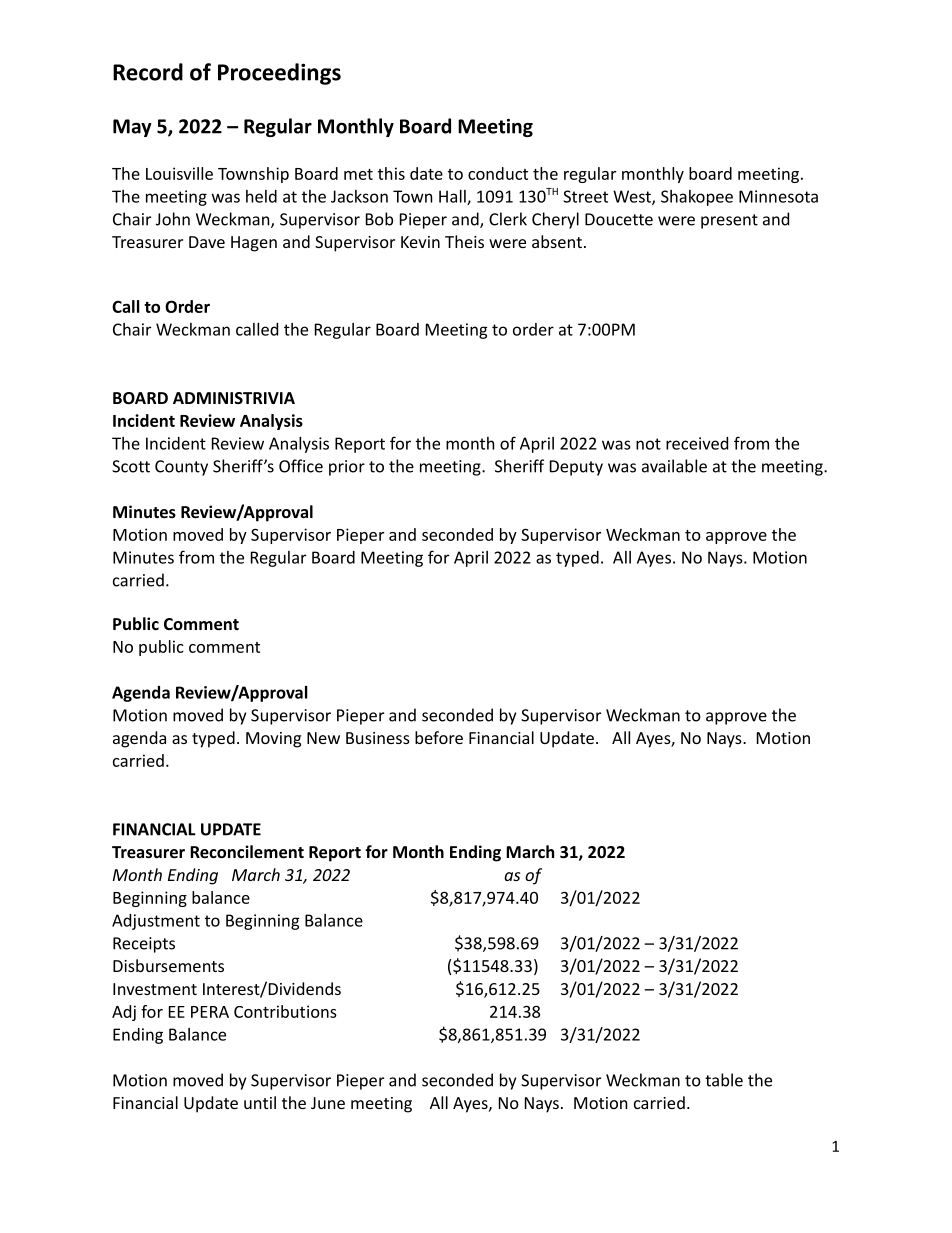 This image has height=1233, width=952. Describe the element at coordinates (697, 443) in the image. I see `received` at that location.
